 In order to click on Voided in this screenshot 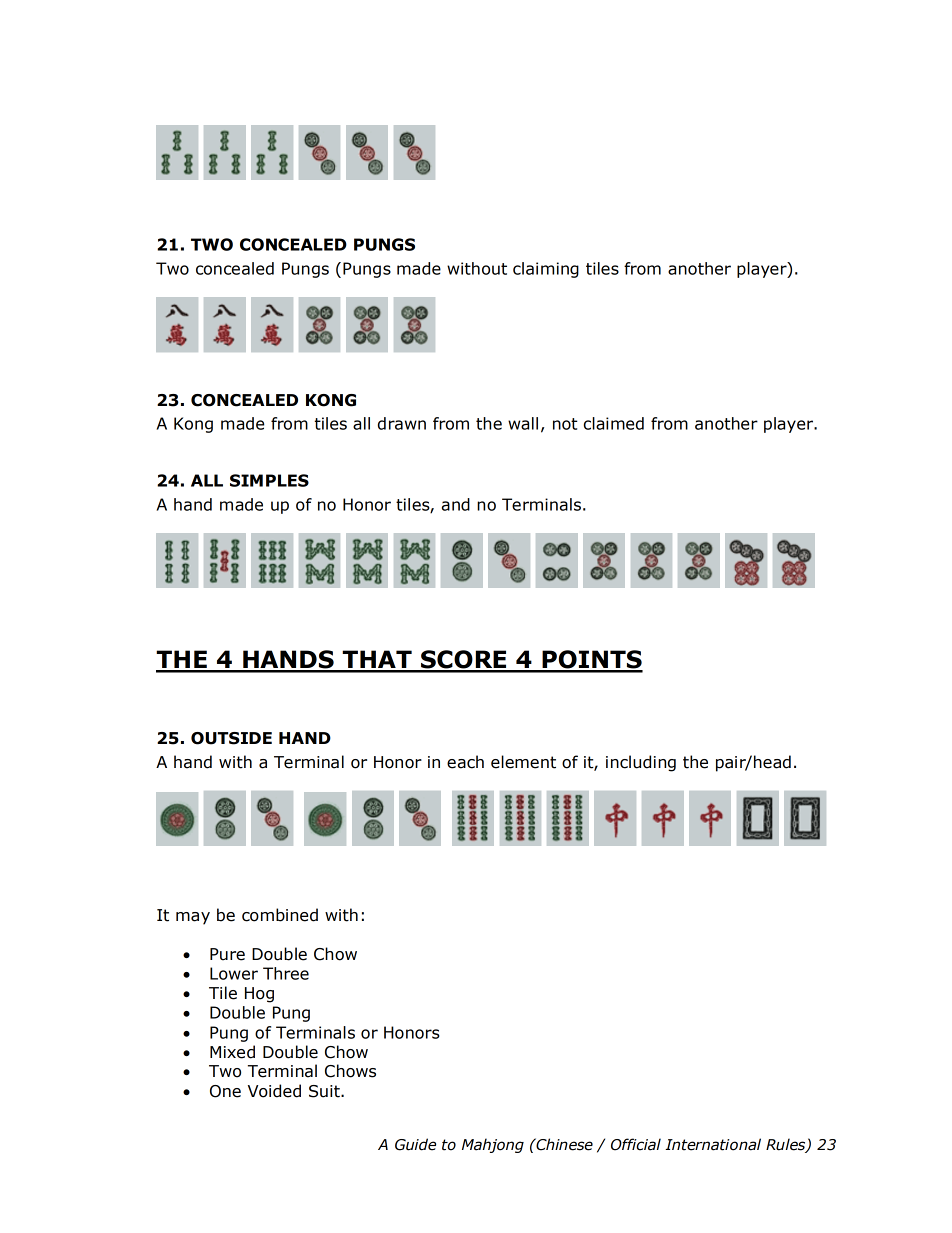, I will do `click(274, 1091)`.
